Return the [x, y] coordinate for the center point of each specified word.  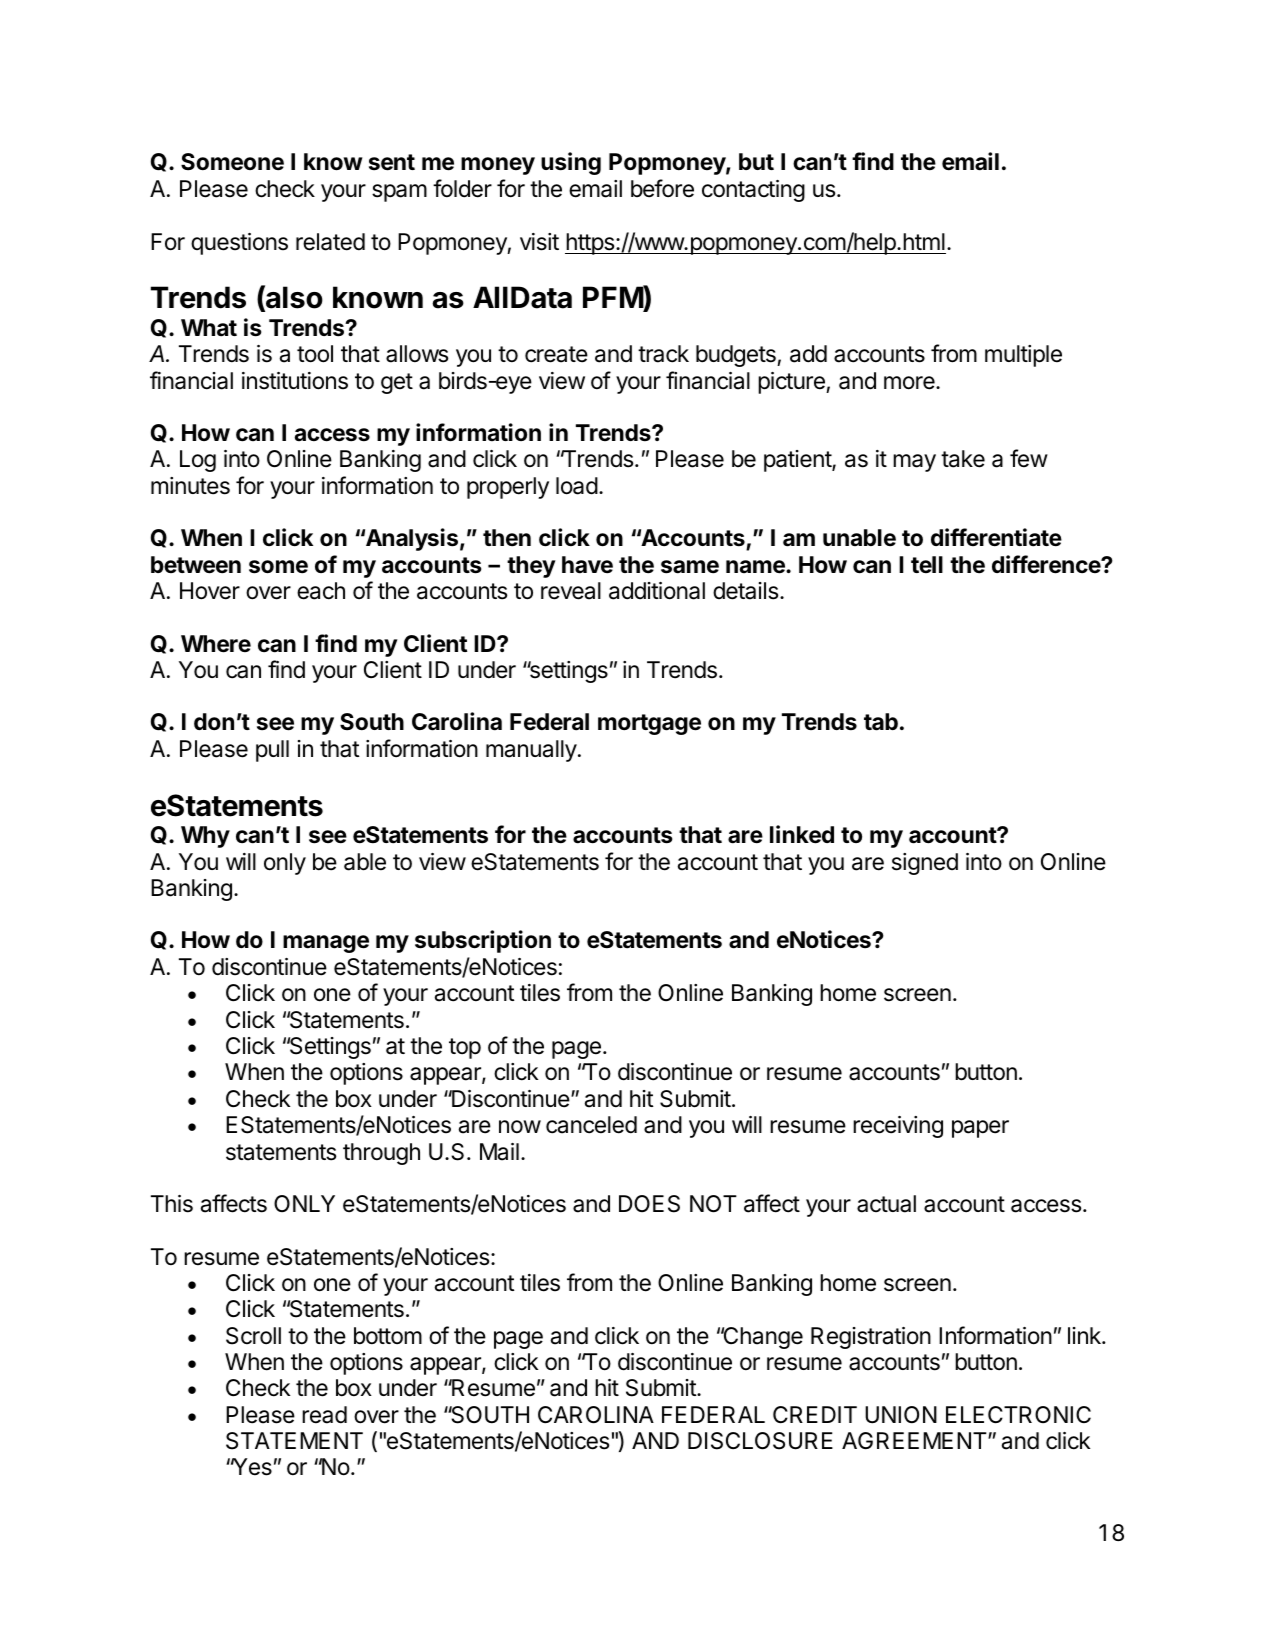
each [321, 591]
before [662, 188]
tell [927, 564]
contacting [753, 191]
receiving [898, 1127]
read [324, 1415]
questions [239, 244]
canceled [591, 1125]
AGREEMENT [915, 1440]
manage [326, 944]
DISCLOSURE [760, 1441]
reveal [571, 591]
